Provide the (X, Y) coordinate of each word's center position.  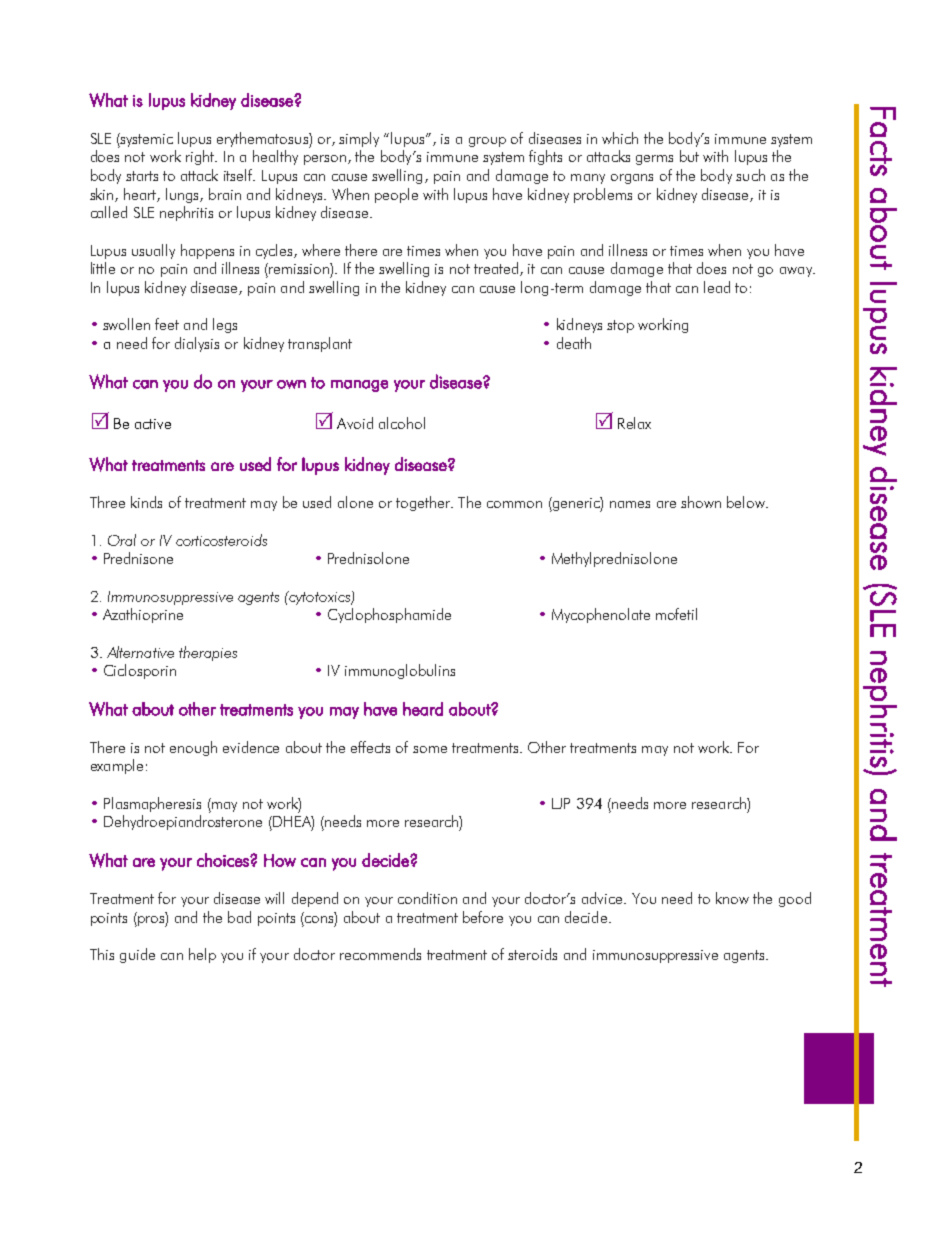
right (201, 157)
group (487, 142)
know (732, 898)
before (483, 917)
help (202, 955)
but (689, 156)
